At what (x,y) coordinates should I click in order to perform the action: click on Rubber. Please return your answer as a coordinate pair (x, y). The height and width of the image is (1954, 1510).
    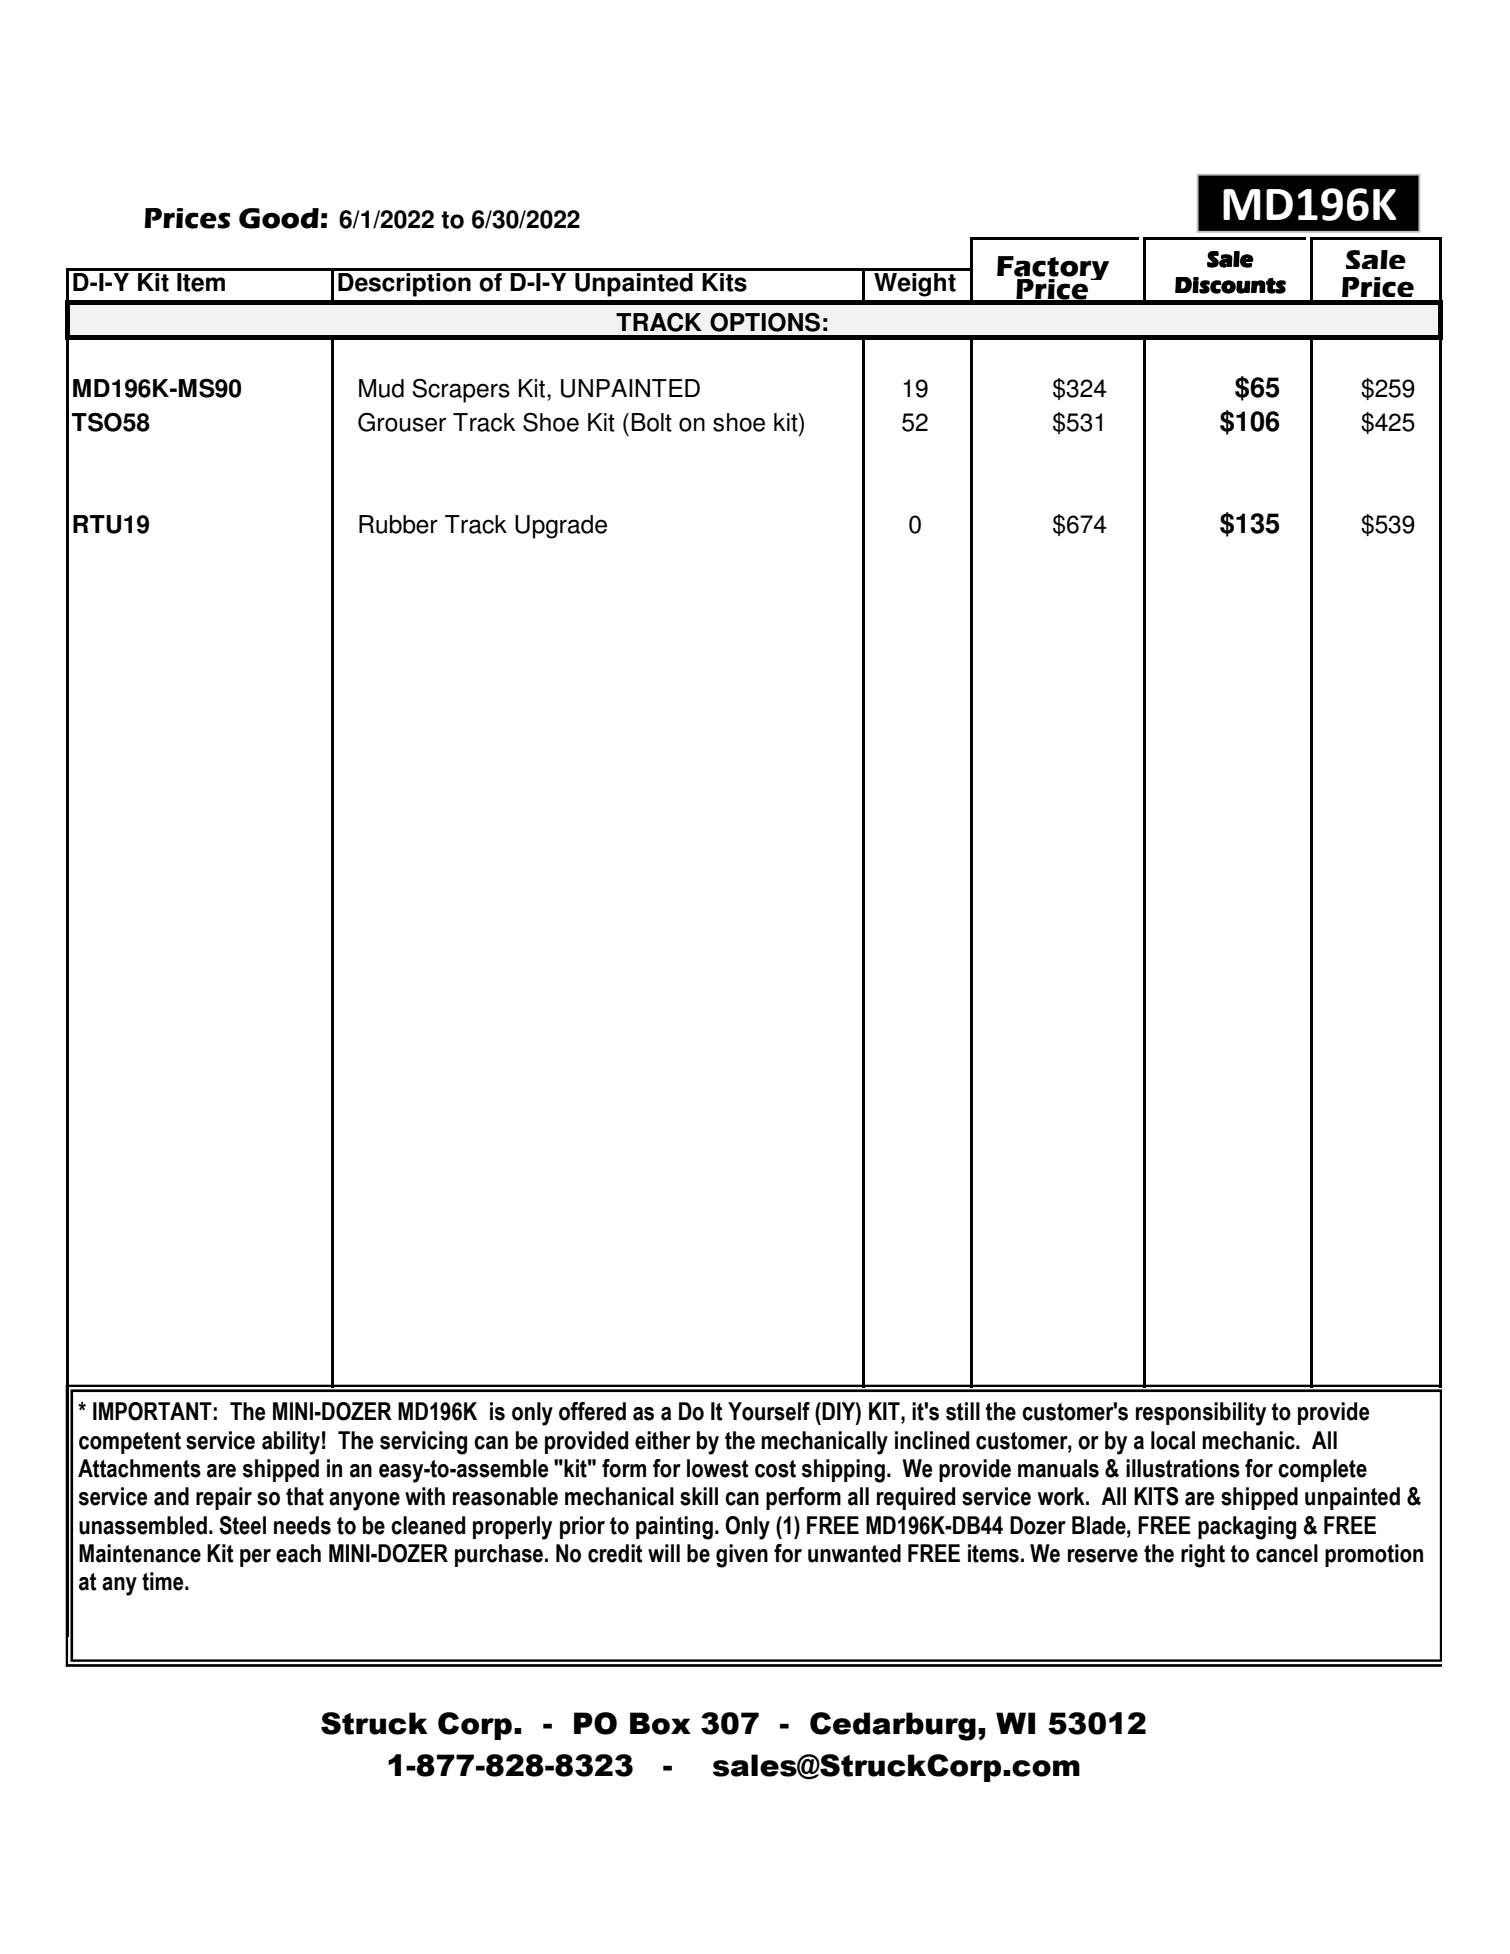
    Looking at the image, I should click on (398, 524).
